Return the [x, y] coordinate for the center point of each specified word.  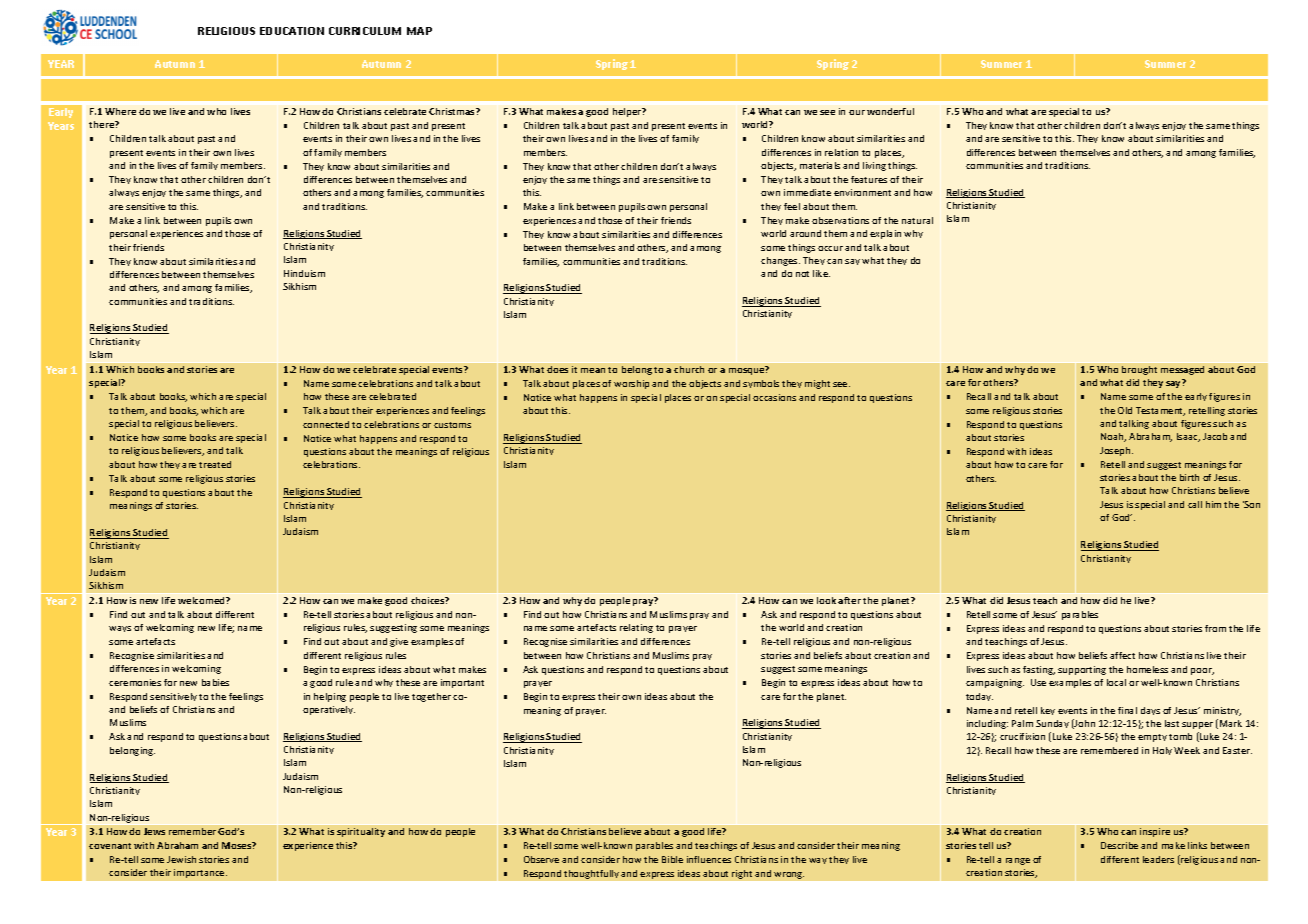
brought [1139, 370]
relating [636, 628]
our [857, 112]
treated [215, 464]
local [1116, 682]
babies [215, 682]
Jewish [181, 859]
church [689, 369]
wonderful [890, 111]
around [805, 233]
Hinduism [304, 273]
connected [326, 424]
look [826, 600]
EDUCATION [292, 31]
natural [917, 220]
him [1213, 504]
